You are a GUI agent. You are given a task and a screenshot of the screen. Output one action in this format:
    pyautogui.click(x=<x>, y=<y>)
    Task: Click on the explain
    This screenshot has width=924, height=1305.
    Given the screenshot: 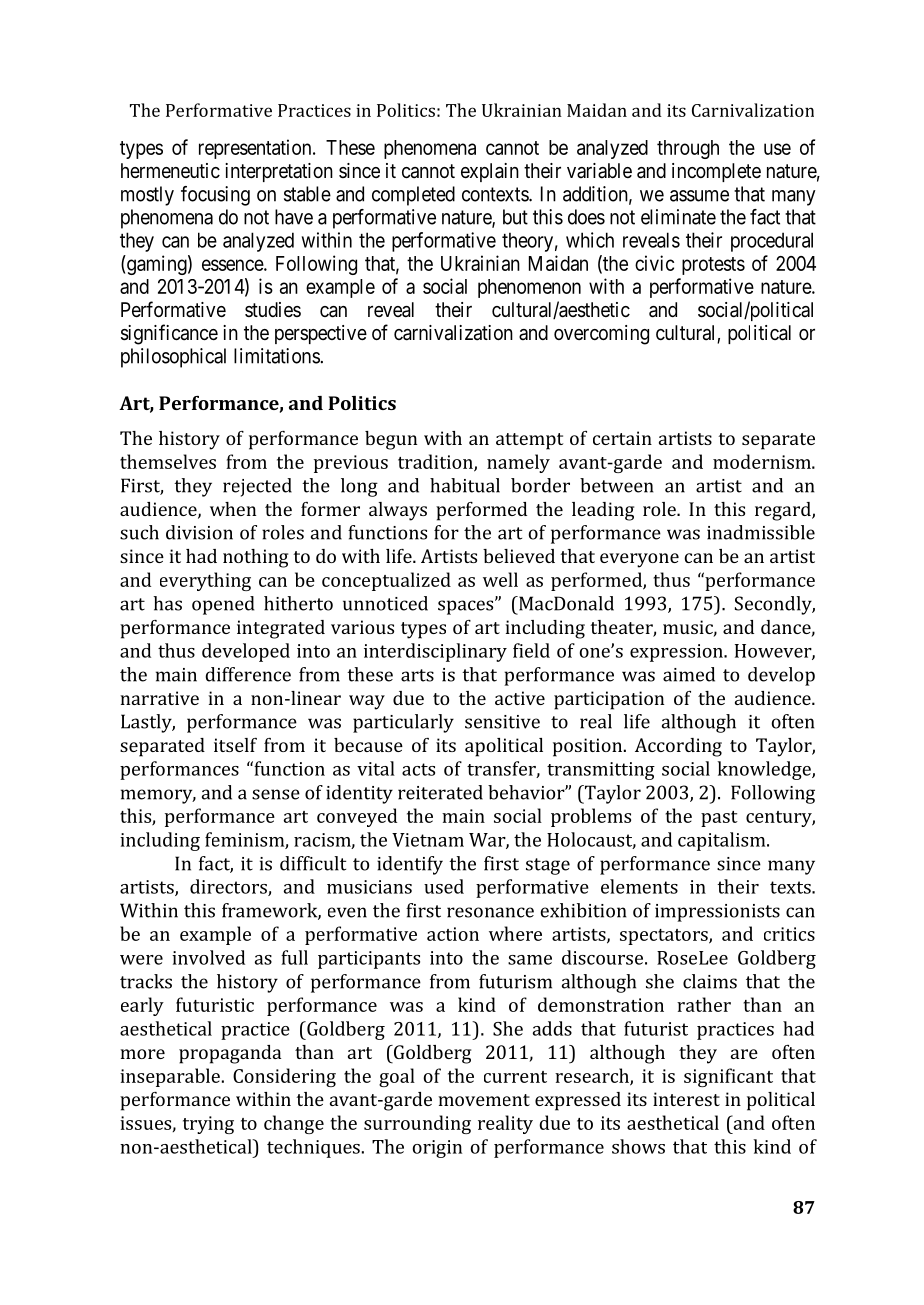 What is the action you would take?
    pyautogui.click(x=490, y=172)
